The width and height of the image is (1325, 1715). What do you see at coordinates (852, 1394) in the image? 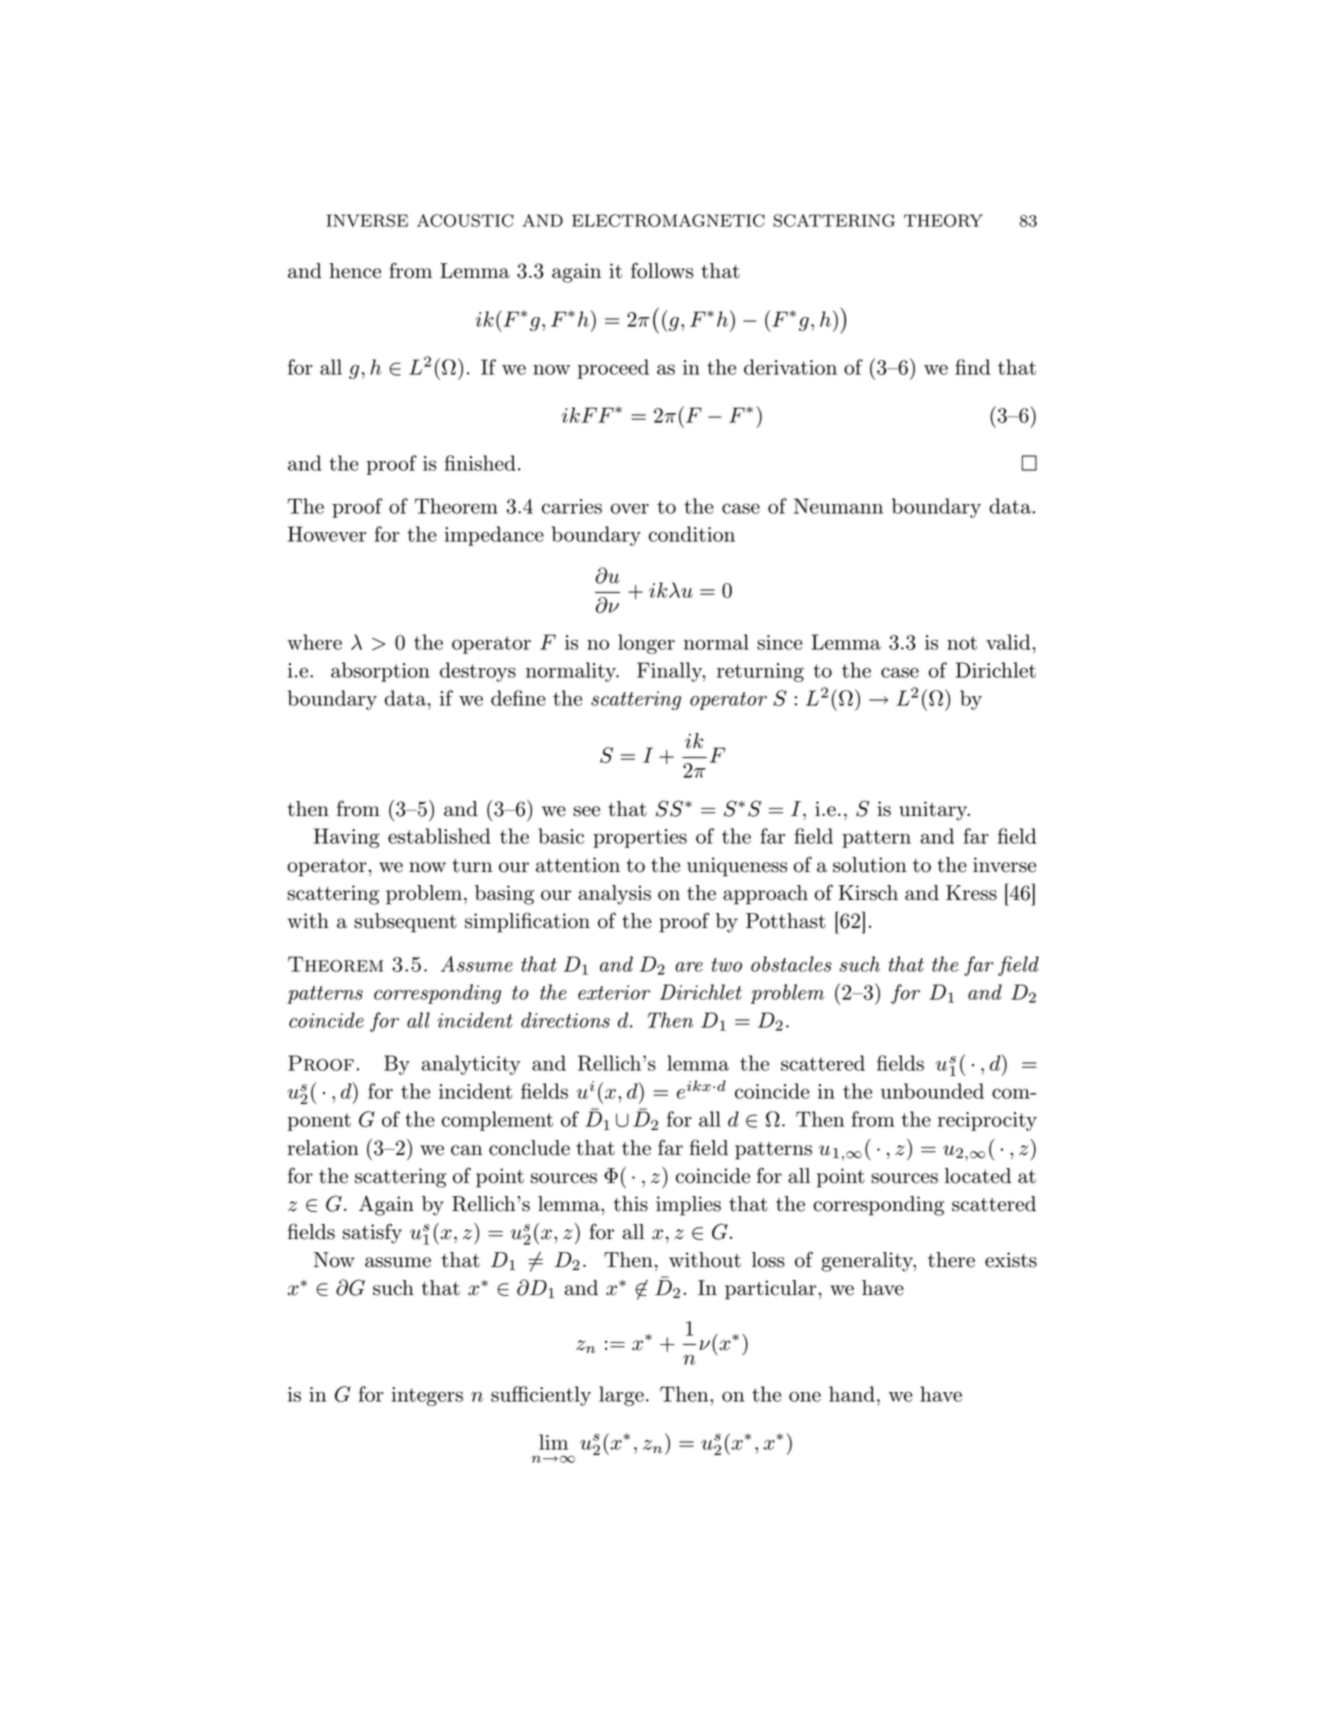
I see `hand` at bounding box center [852, 1394].
